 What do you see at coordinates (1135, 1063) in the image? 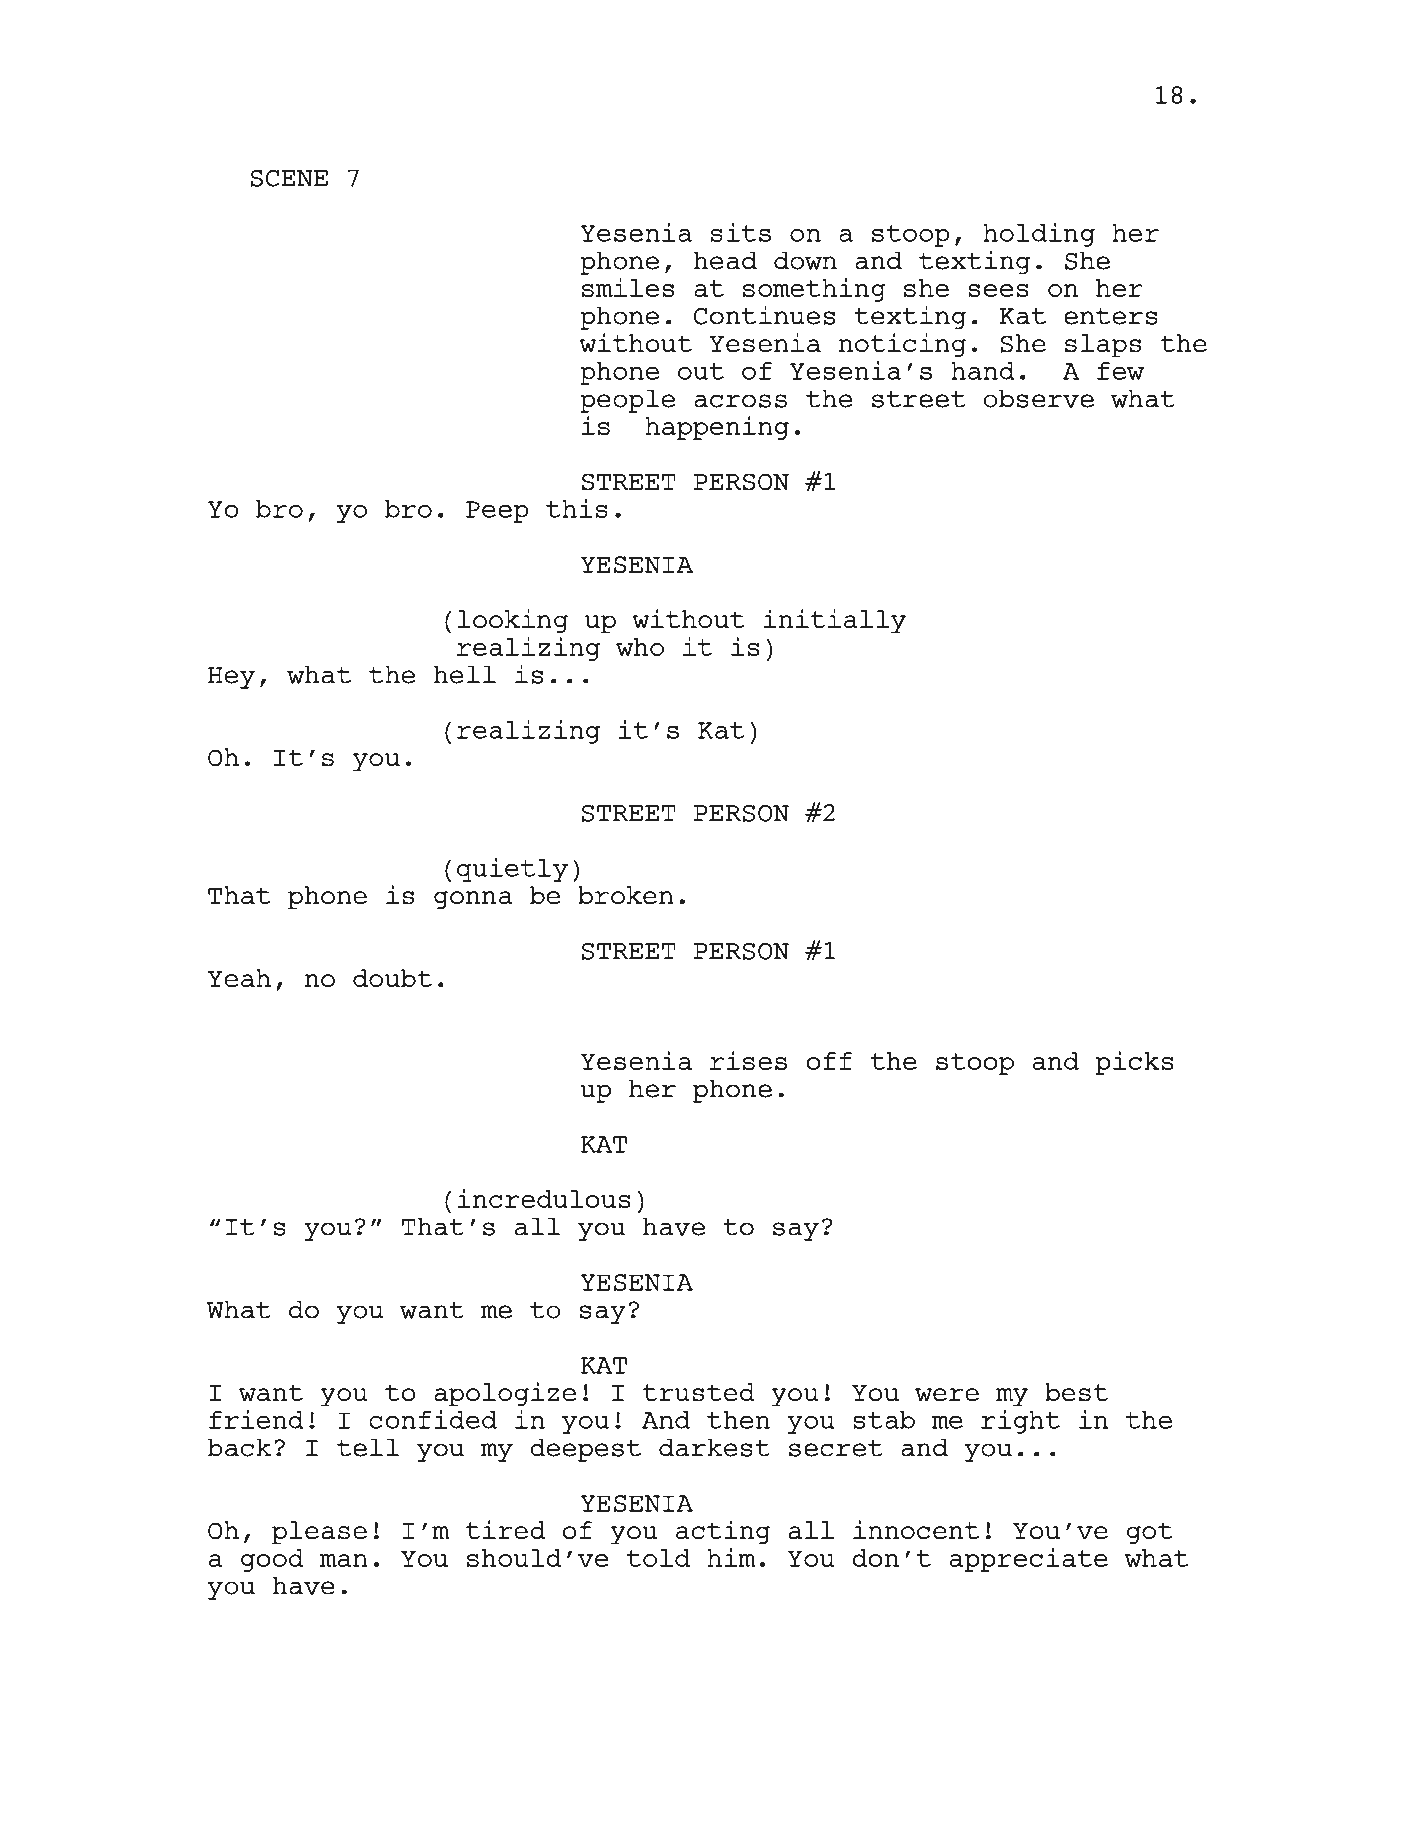
I see `picks` at bounding box center [1135, 1063].
